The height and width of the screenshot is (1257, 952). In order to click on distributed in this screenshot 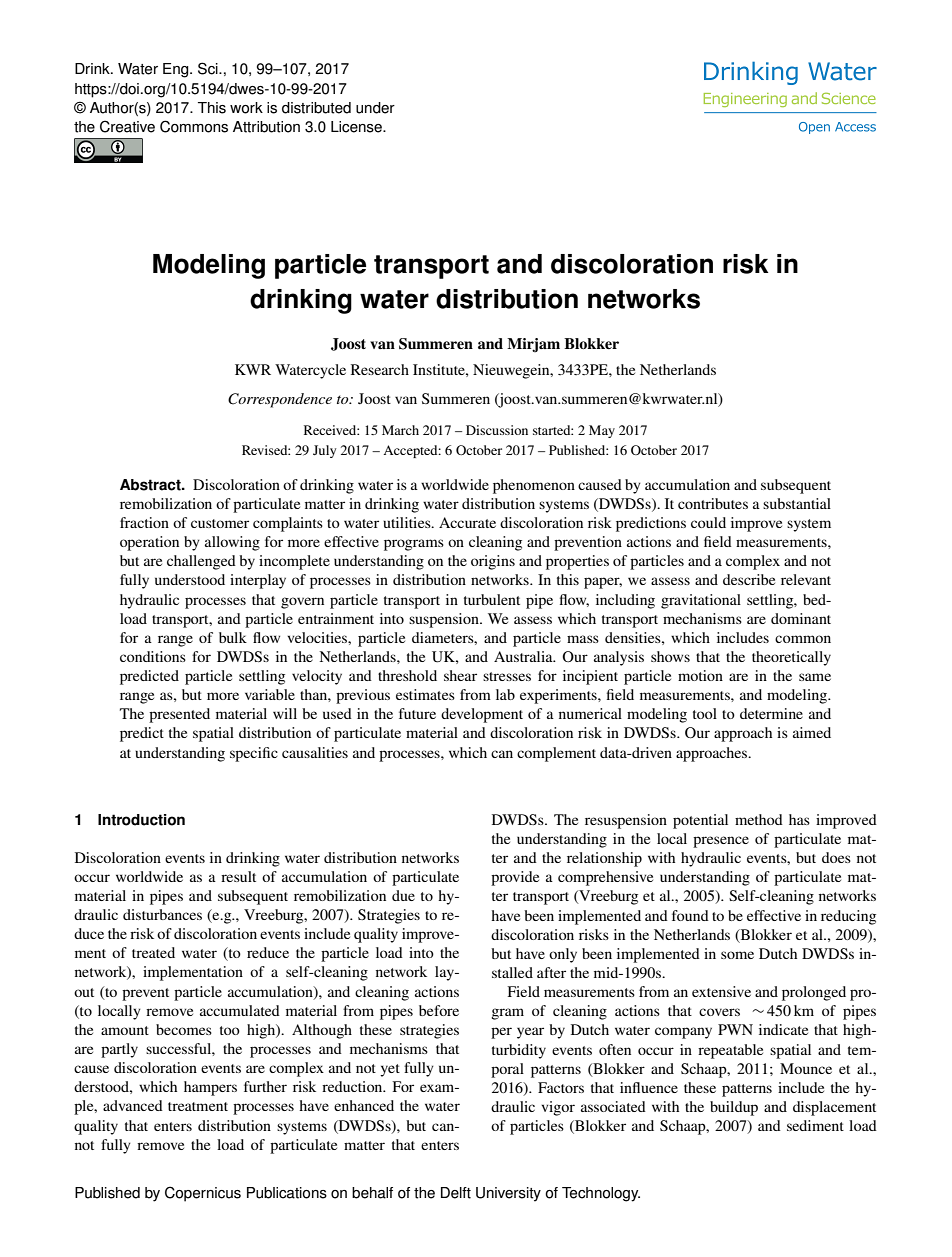, I will do `click(316, 108)`.
